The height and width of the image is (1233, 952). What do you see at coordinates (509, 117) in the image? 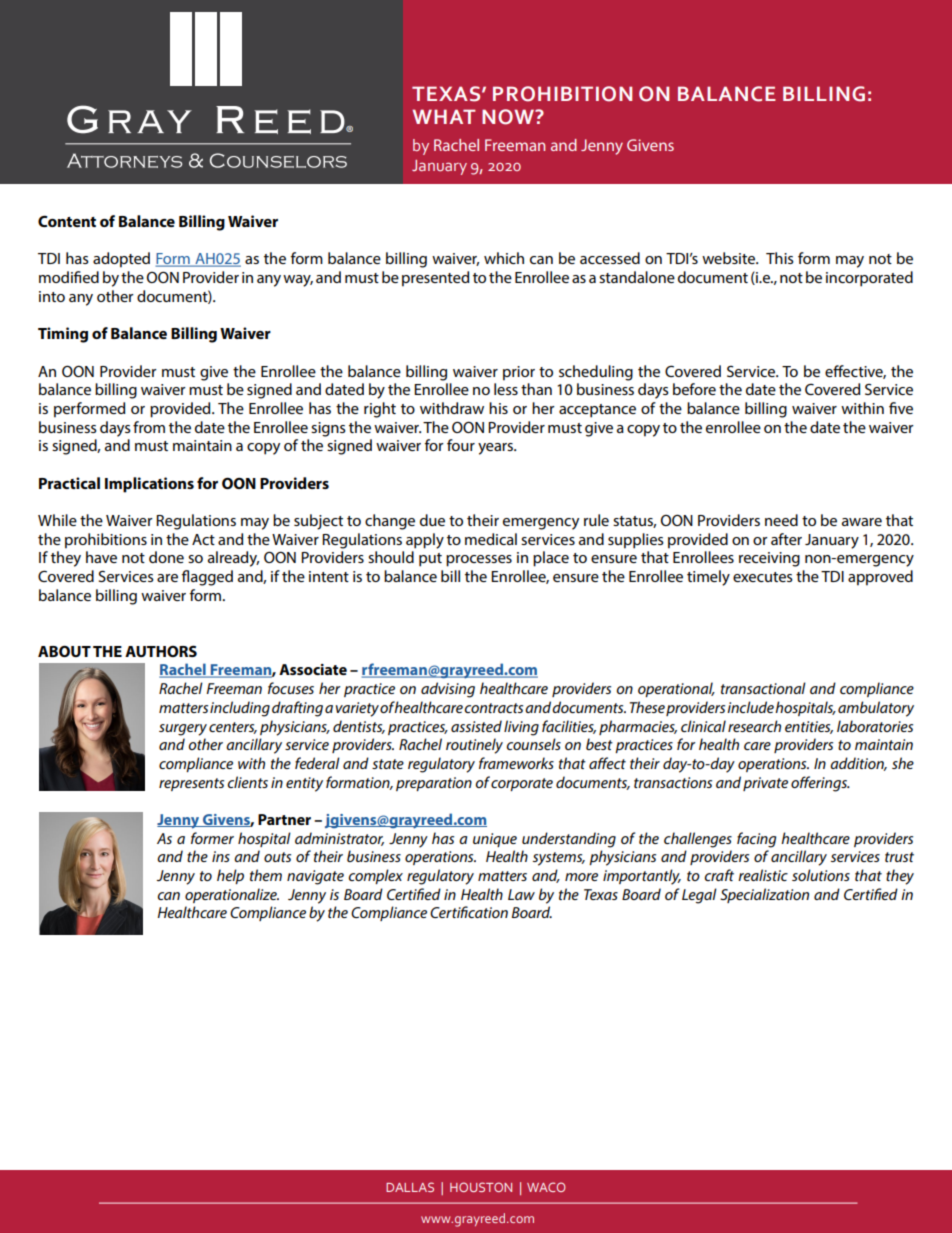
I see `NOW` at bounding box center [509, 117].
